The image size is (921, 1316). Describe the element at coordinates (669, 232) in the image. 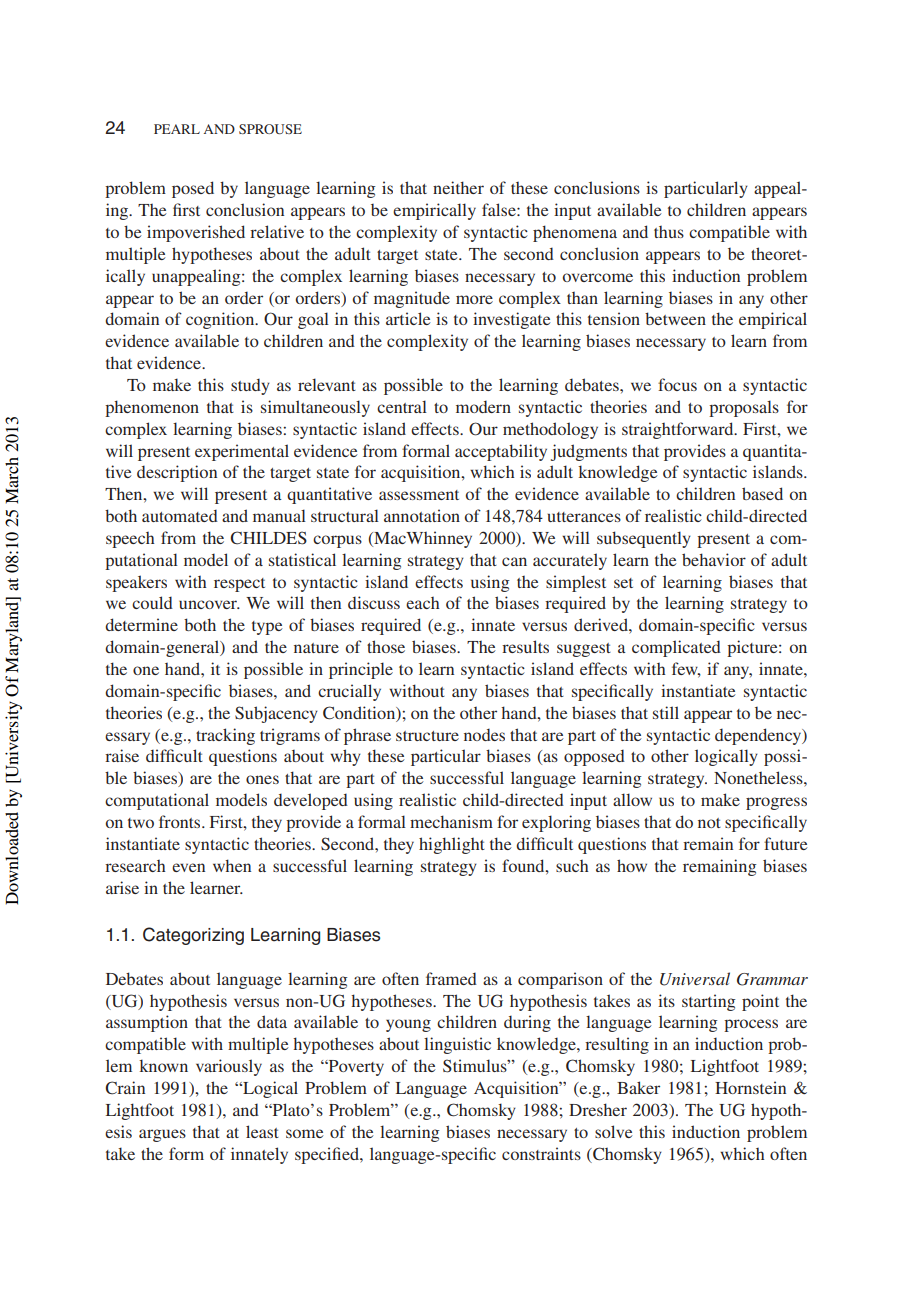

I see `thus` at that location.
